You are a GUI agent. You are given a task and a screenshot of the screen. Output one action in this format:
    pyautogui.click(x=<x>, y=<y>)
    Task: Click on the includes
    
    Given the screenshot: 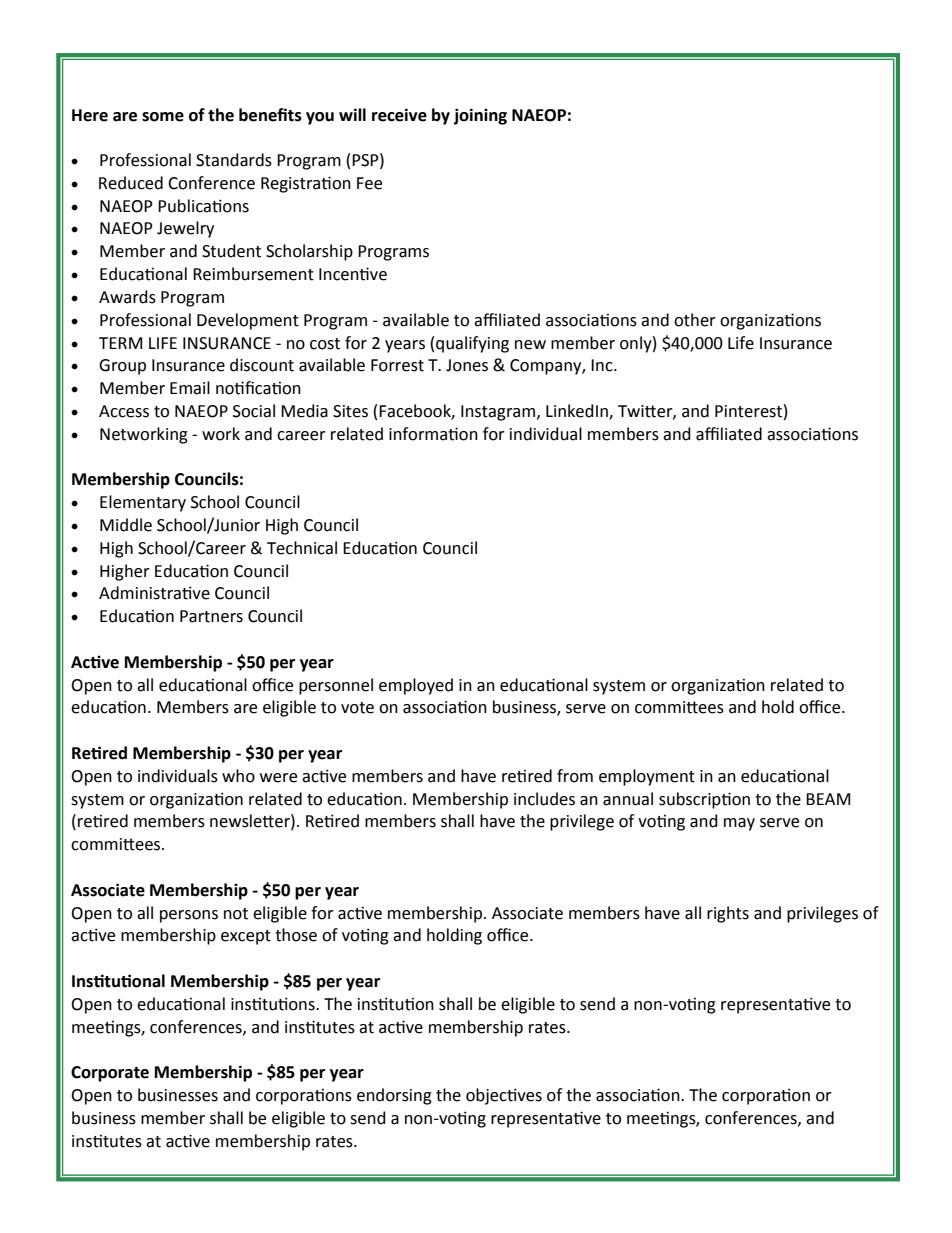 What is the action you would take?
    pyautogui.click(x=544, y=799)
